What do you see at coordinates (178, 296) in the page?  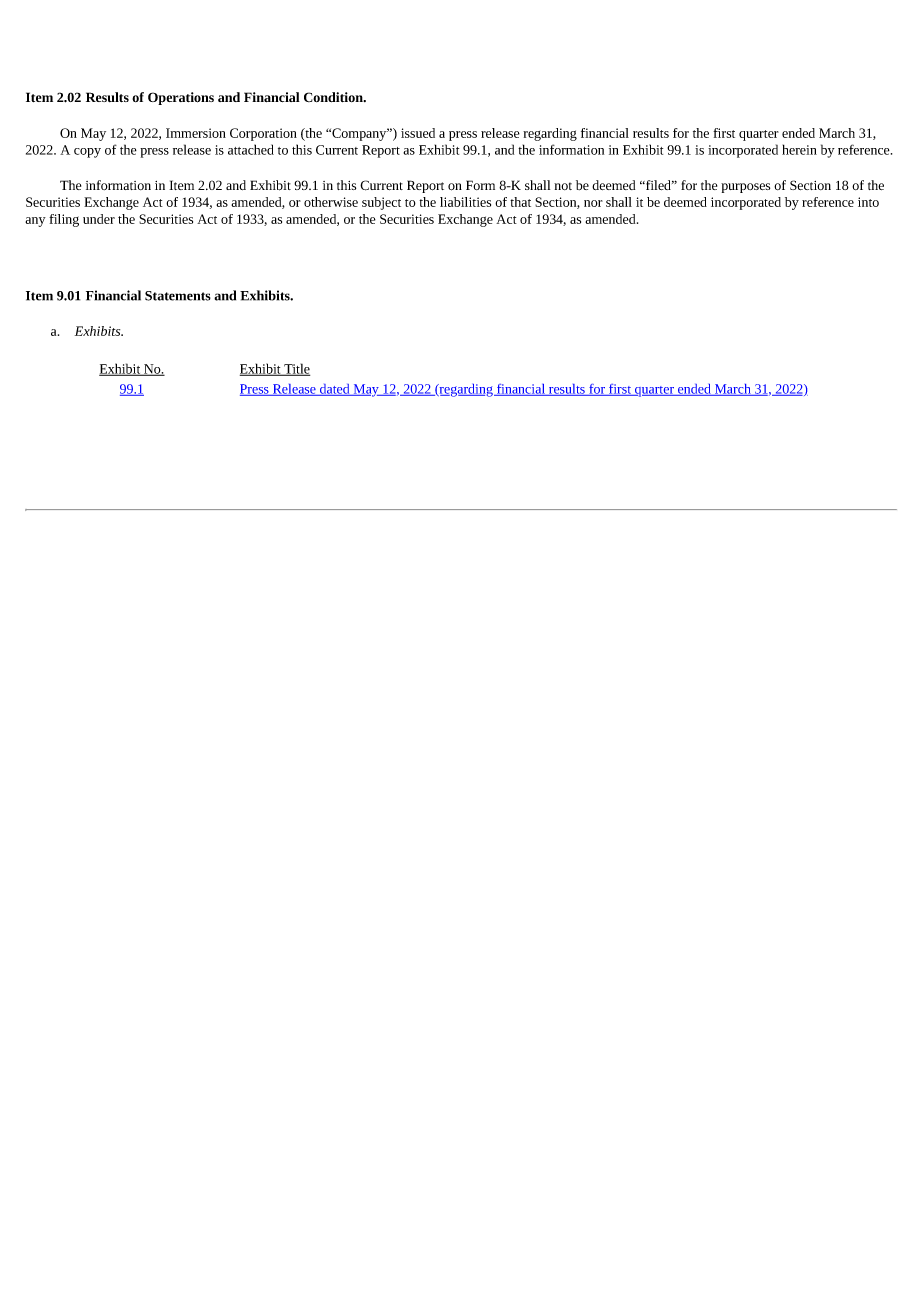 I see `Statements` at bounding box center [178, 296].
